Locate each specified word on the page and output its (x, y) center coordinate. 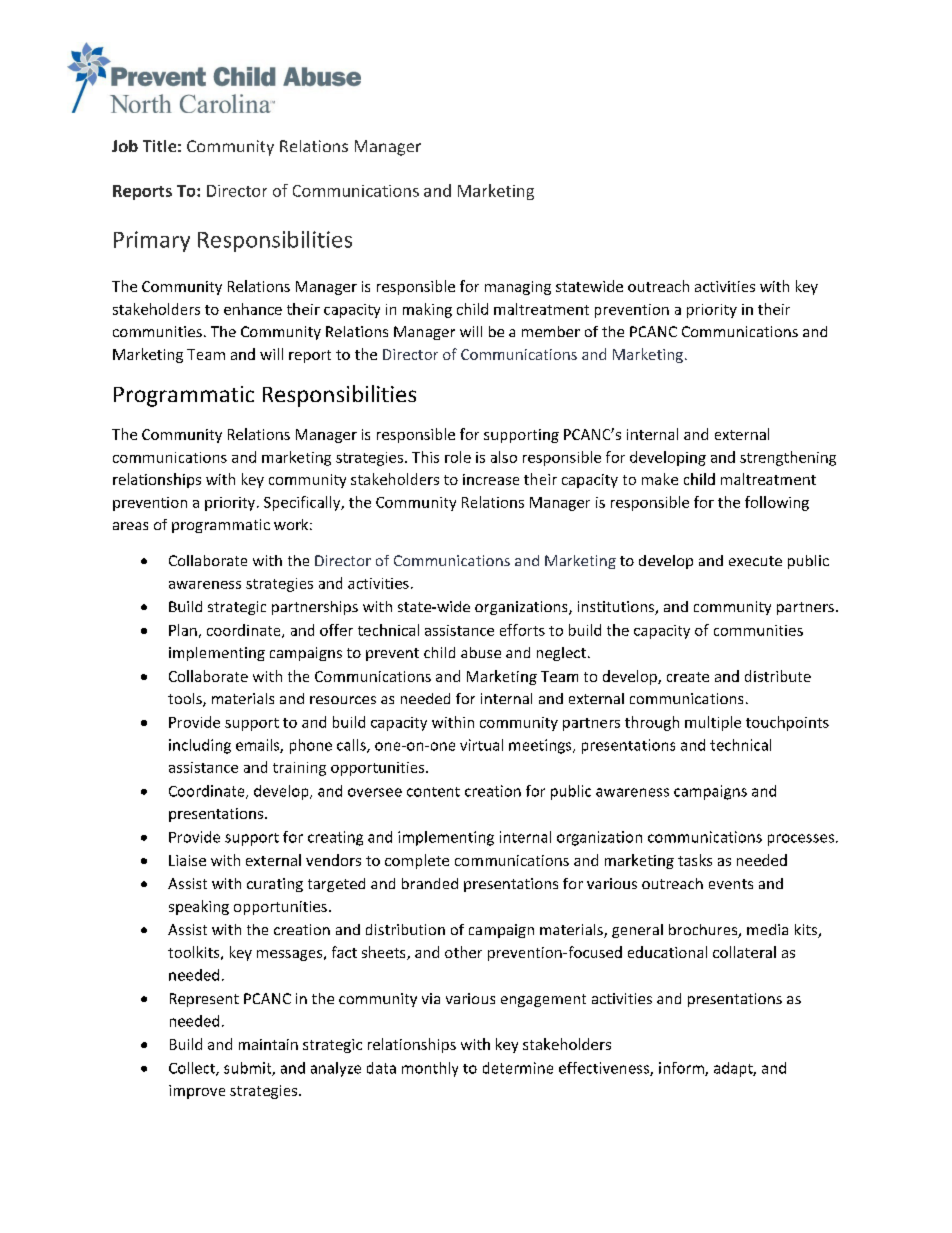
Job (125, 146)
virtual (481, 745)
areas (130, 526)
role (458, 457)
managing (518, 288)
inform (682, 1069)
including (200, 746)
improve (197, 1092)
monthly (430, 1069)
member (551, 331)
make (660, 479)
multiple (713, 723)
